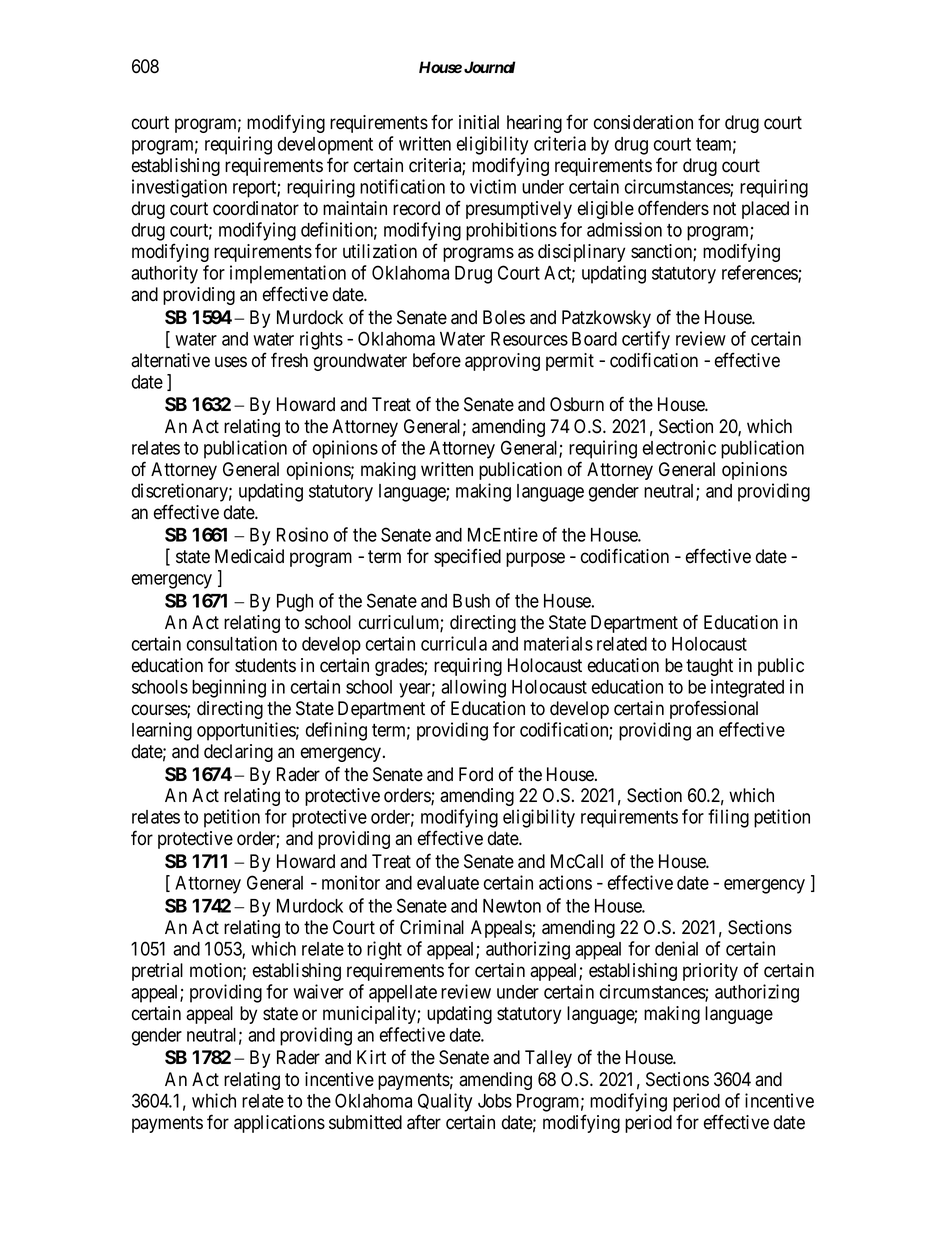 This screenshot has height=1233, width=952. What do you see at coordinates (179, 188) in the screenshot?
I see `investigation` at bounding box center [179, 188].
